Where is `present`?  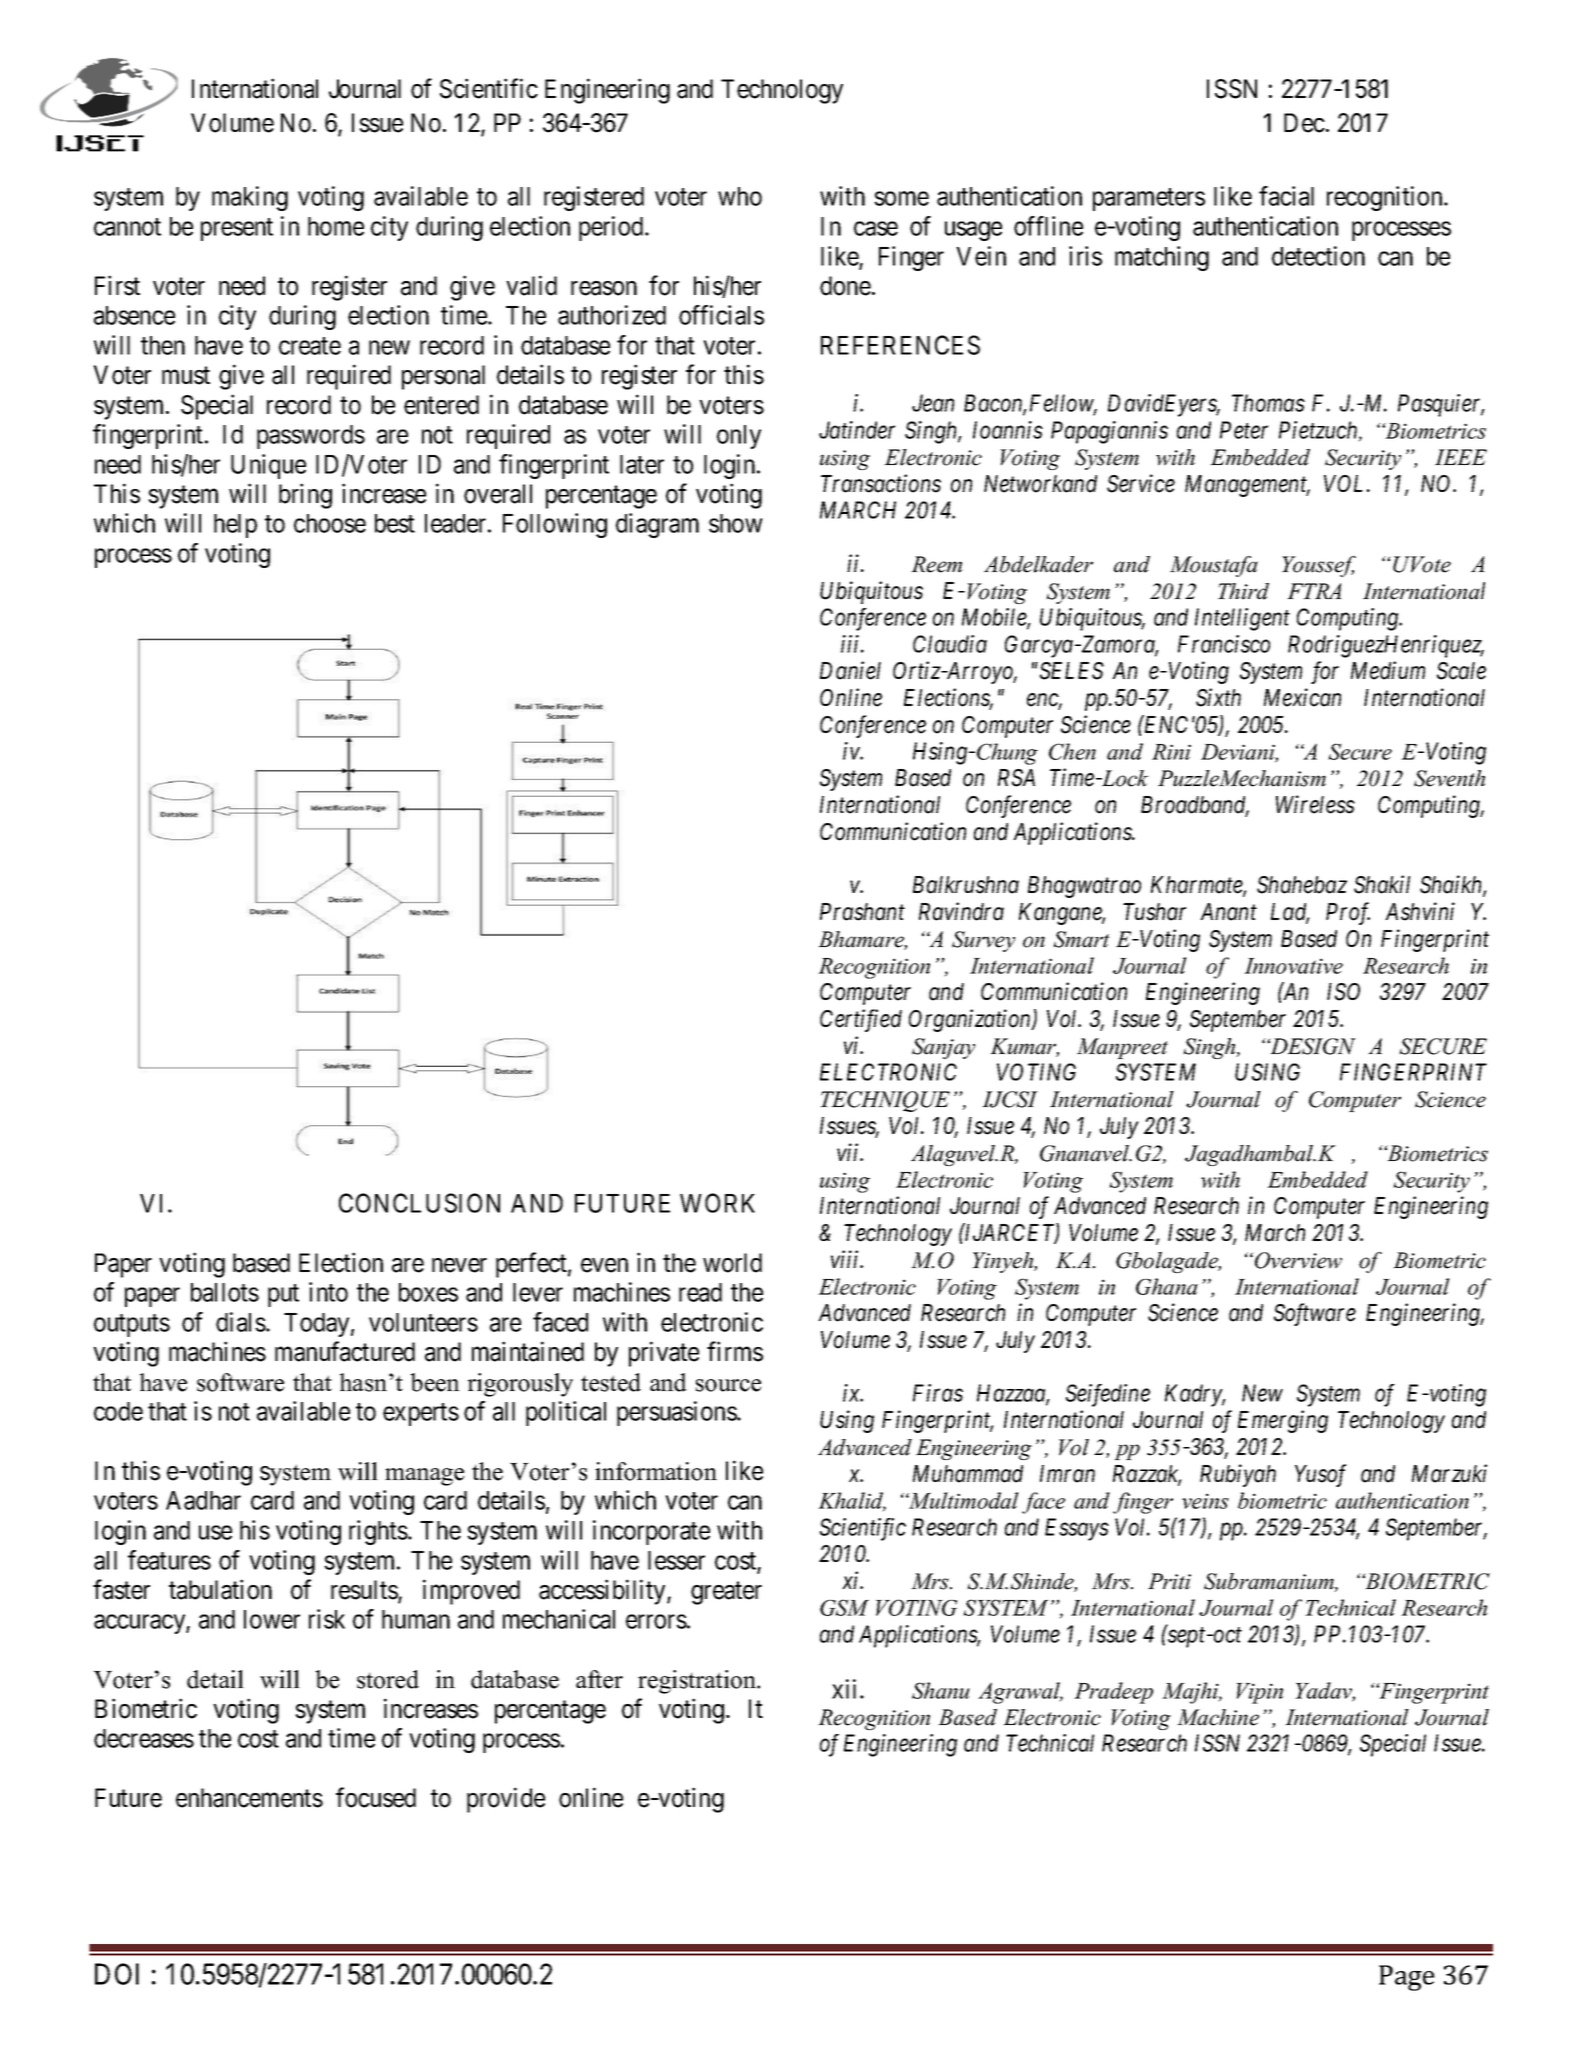
present is located at coordinates (237, 229).
